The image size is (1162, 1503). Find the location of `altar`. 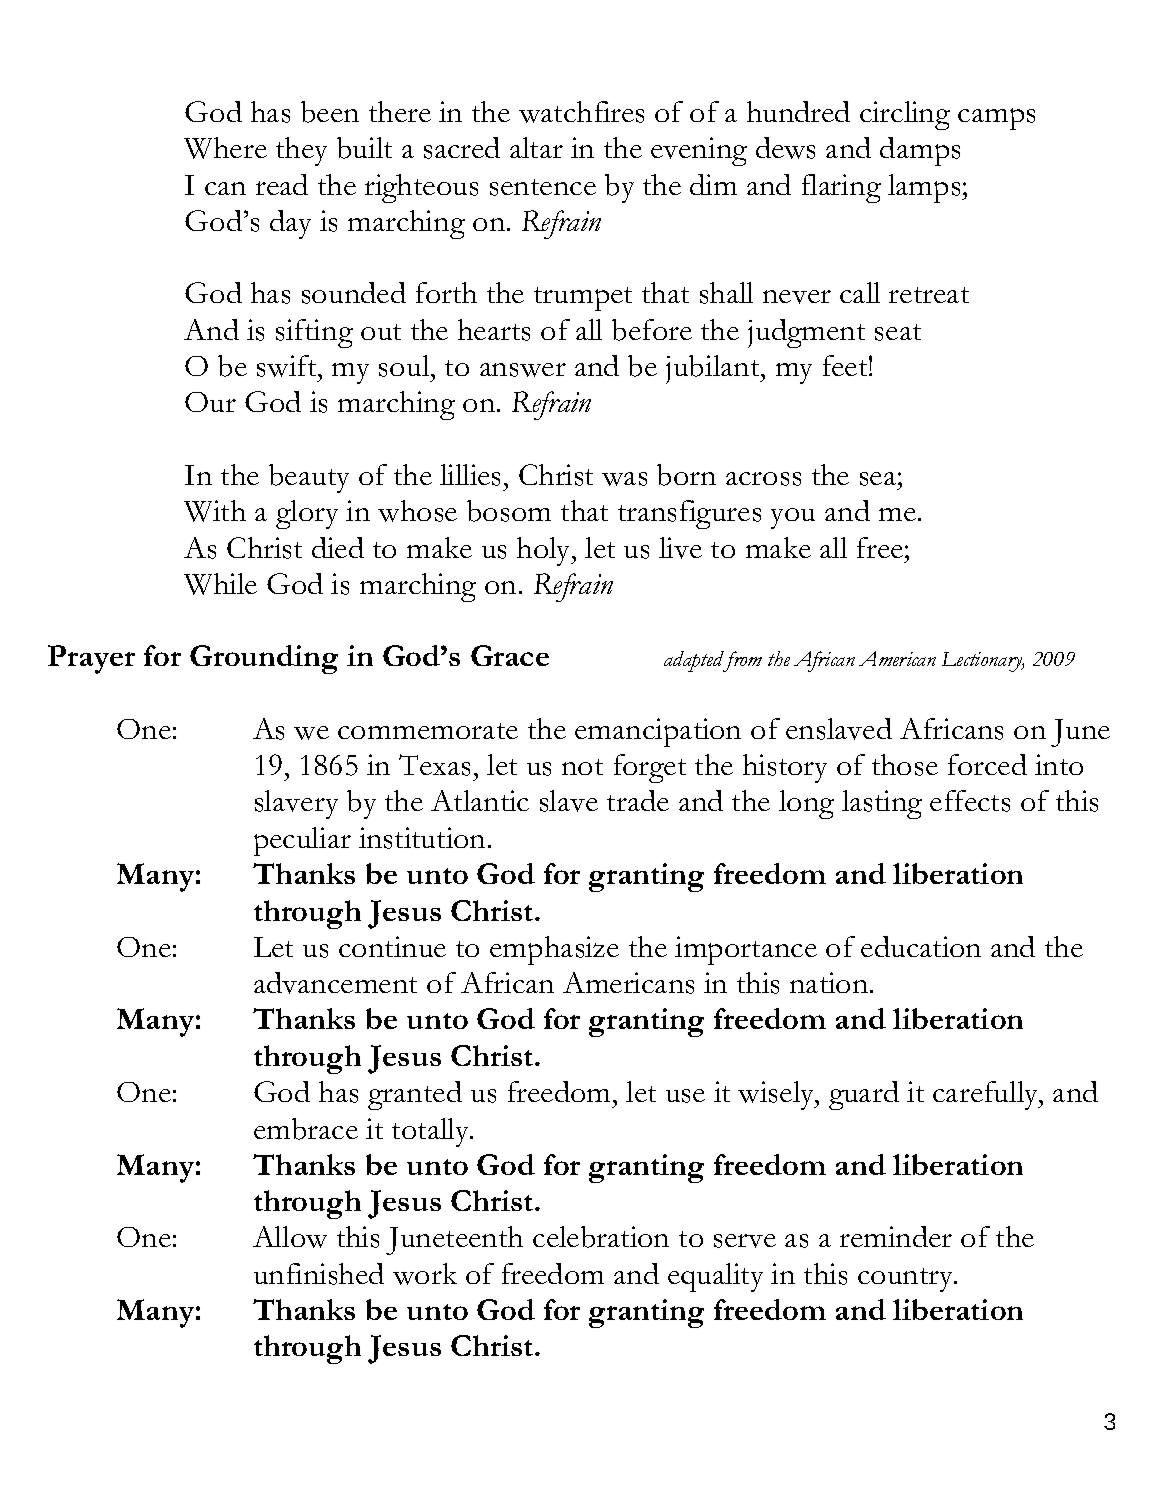

altar is located at coordinates (536, 147).
